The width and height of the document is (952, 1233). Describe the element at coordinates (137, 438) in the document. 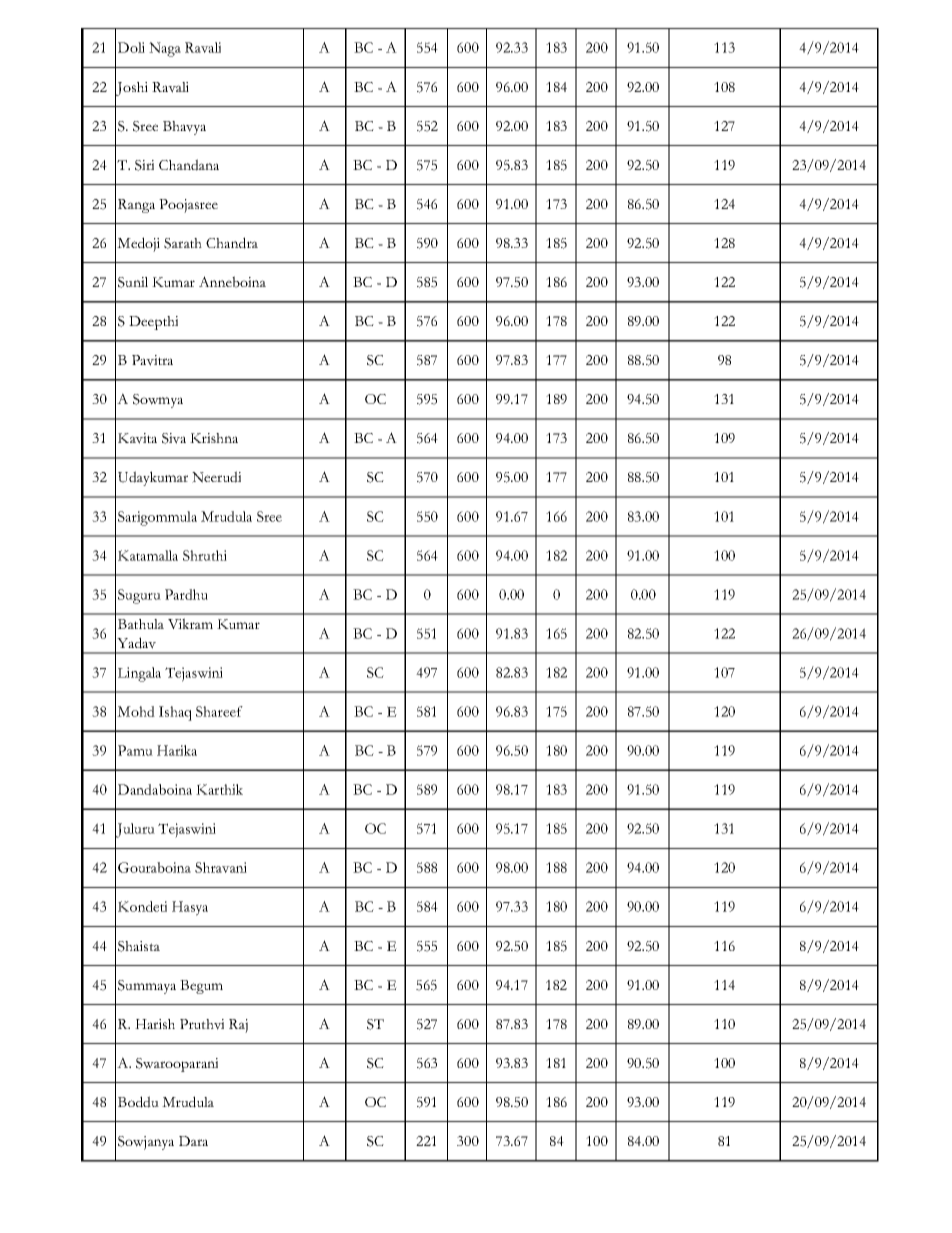

I see `Kavita` at that location.
